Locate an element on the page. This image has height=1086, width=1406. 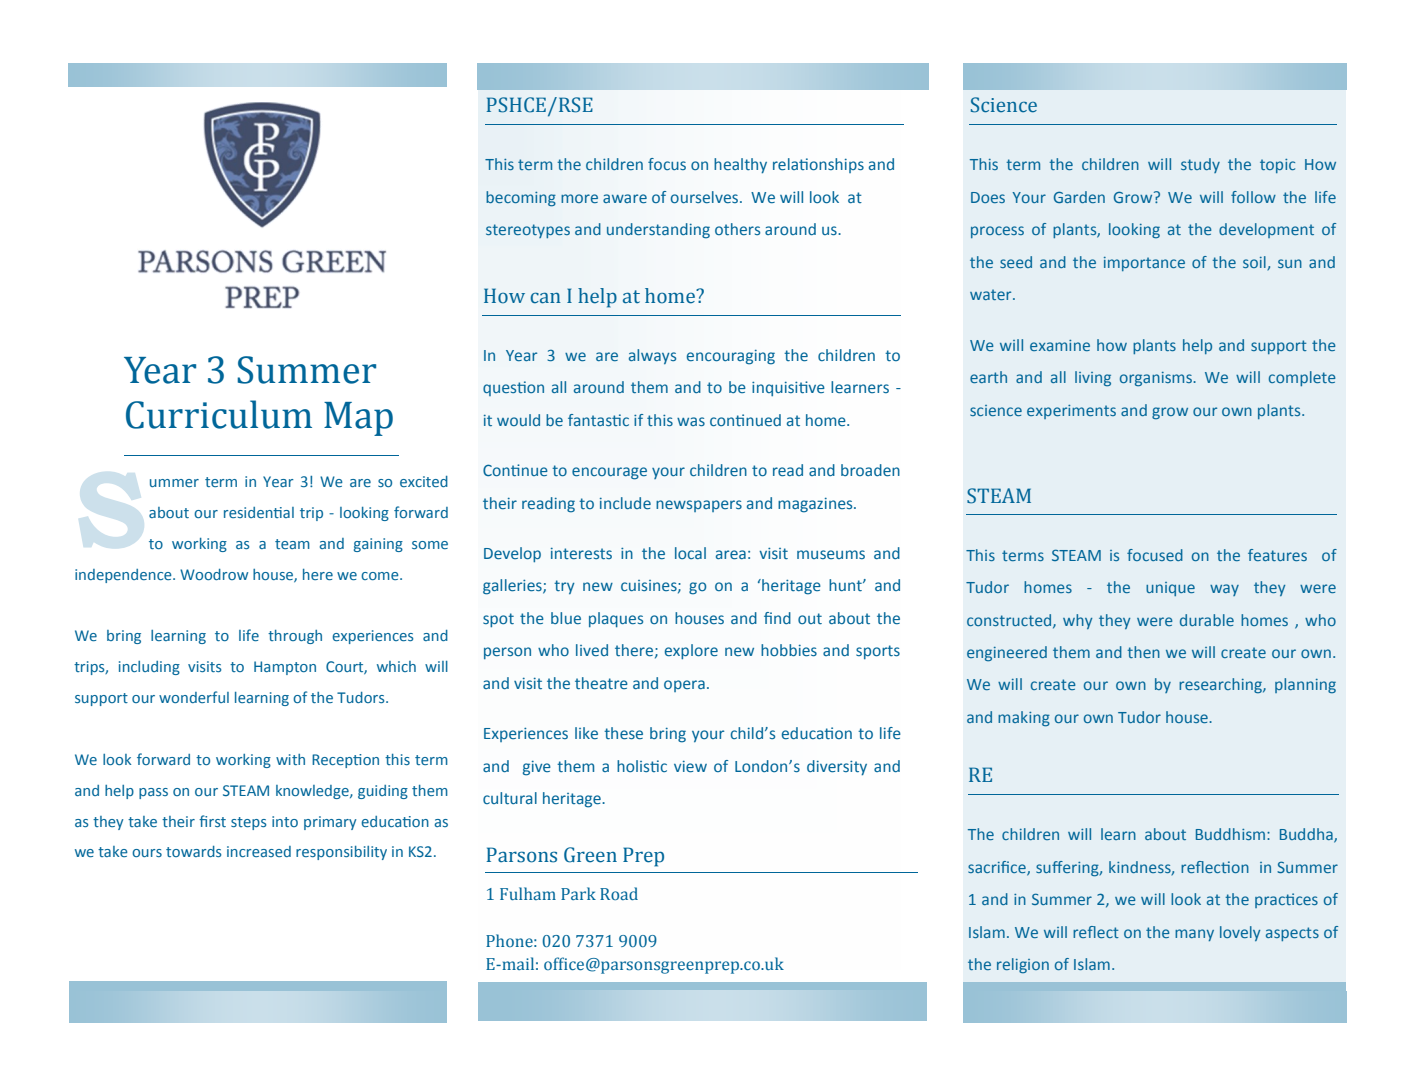
Woodrow is located at coordinates (214, 574).
